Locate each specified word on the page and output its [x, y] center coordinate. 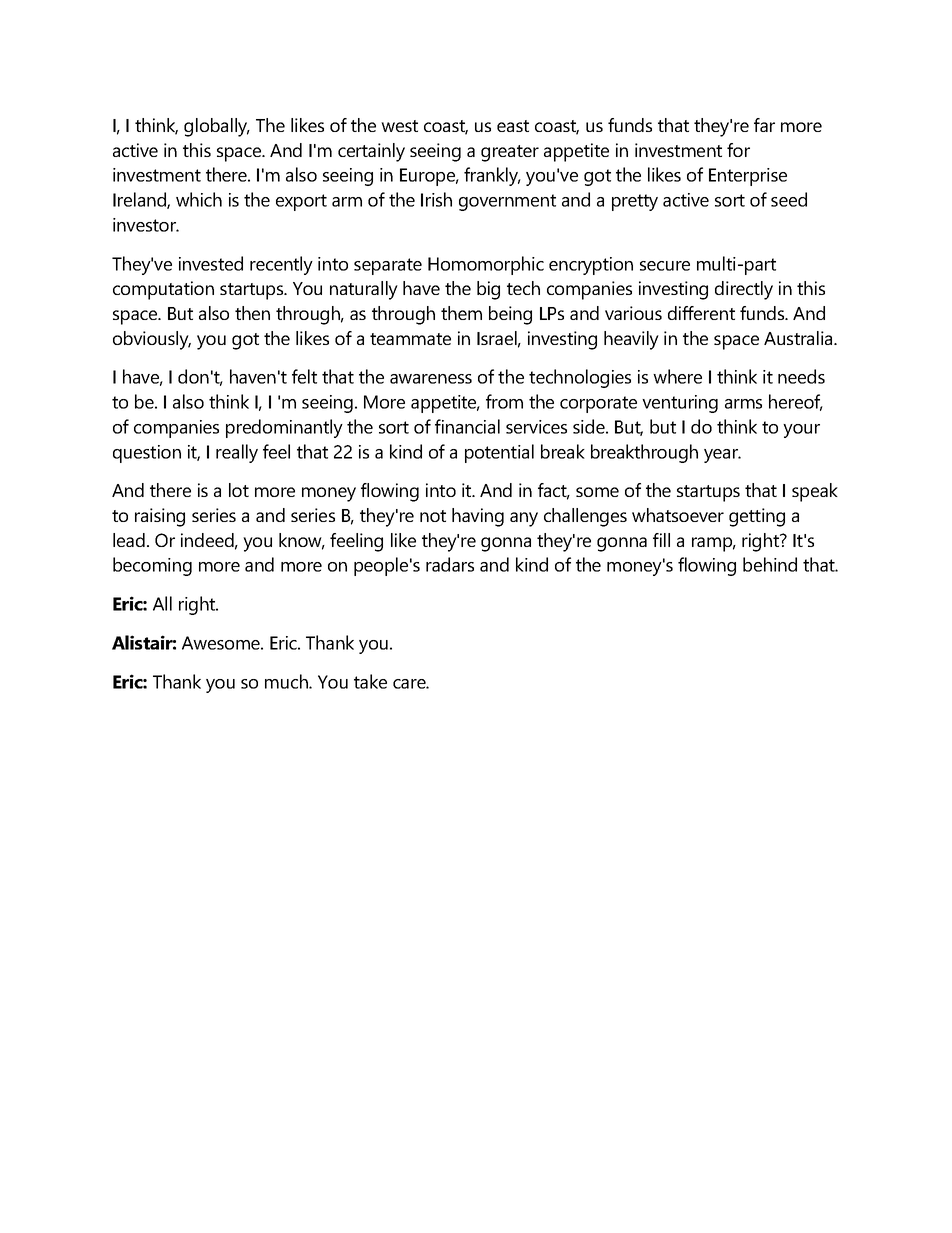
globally [217, 127]
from [504, 401]
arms [743, 404]
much [287, 681]
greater [510, 153]
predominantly [284, 428]
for [738, 150]
